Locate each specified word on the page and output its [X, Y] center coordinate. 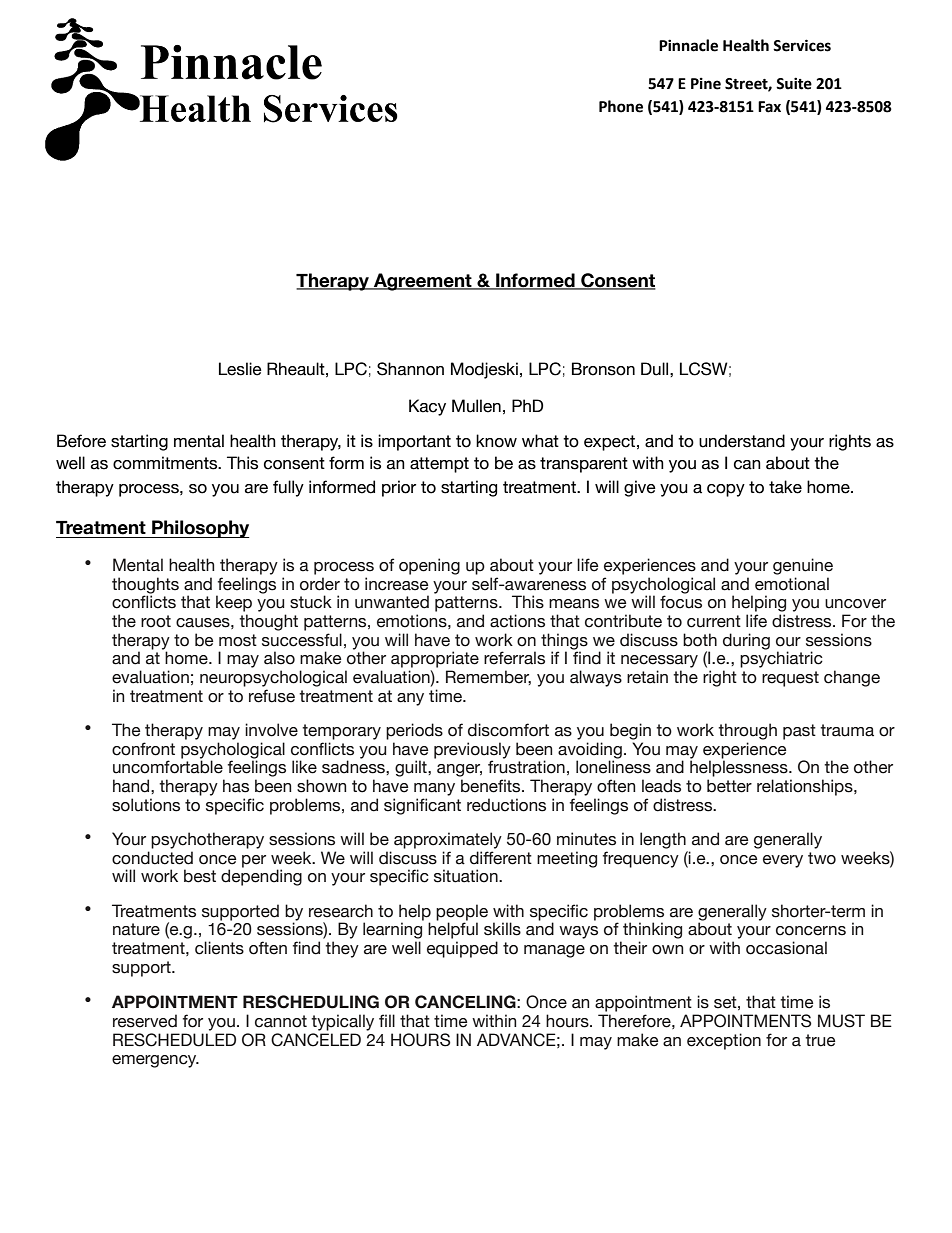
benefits [492, 786]
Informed [535, 281]
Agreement [422, 282]
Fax [769, 107]
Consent [617, 281]
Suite [794, 83]
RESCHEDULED [174, 1040]
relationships [806, 787]
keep [234, 603]
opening [429, 566]
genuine [803, 566]
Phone [621, 106]
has [236, 786]
